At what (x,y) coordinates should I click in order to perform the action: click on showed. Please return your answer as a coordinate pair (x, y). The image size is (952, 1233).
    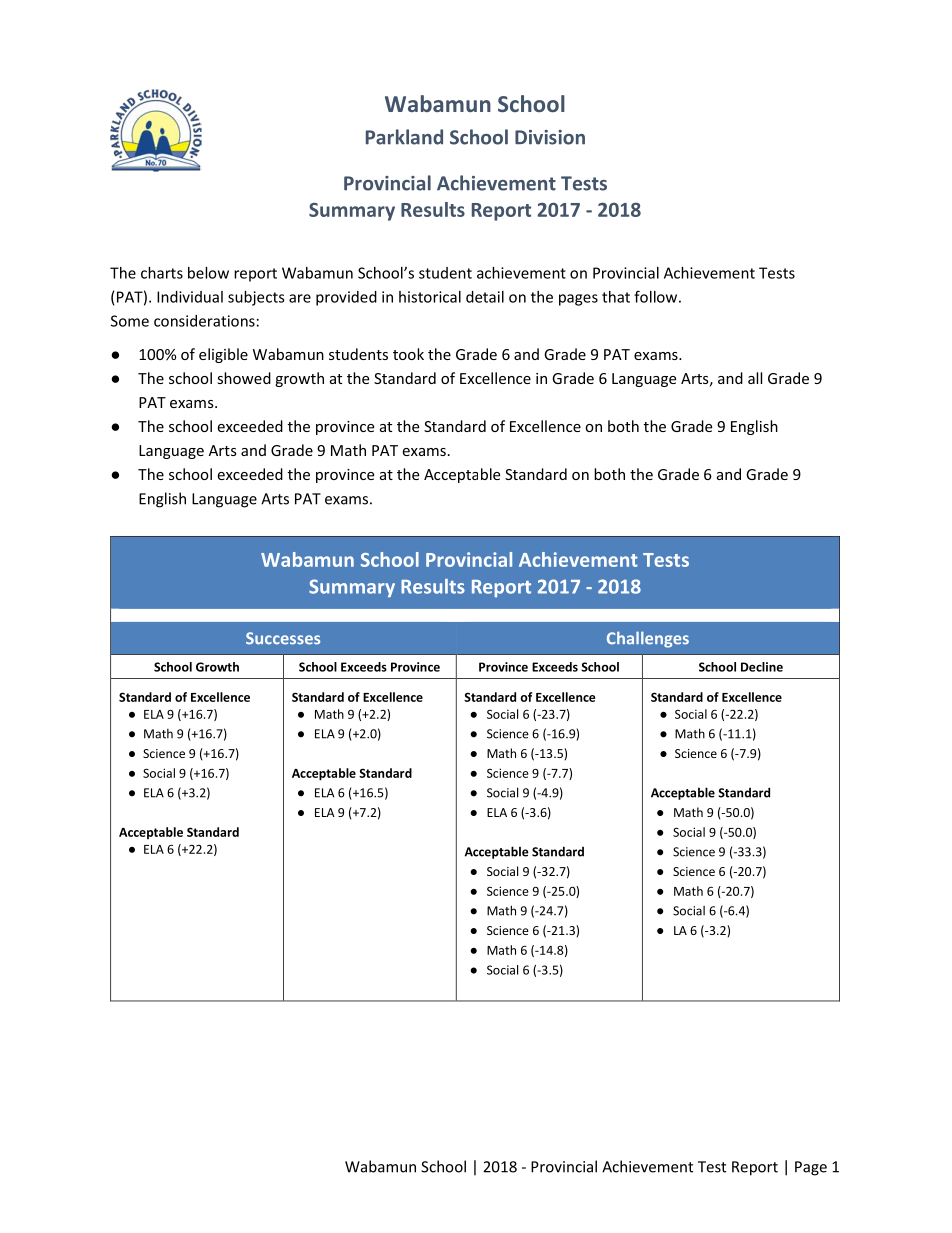
    Looking at the image, I should click on (244, 378).
